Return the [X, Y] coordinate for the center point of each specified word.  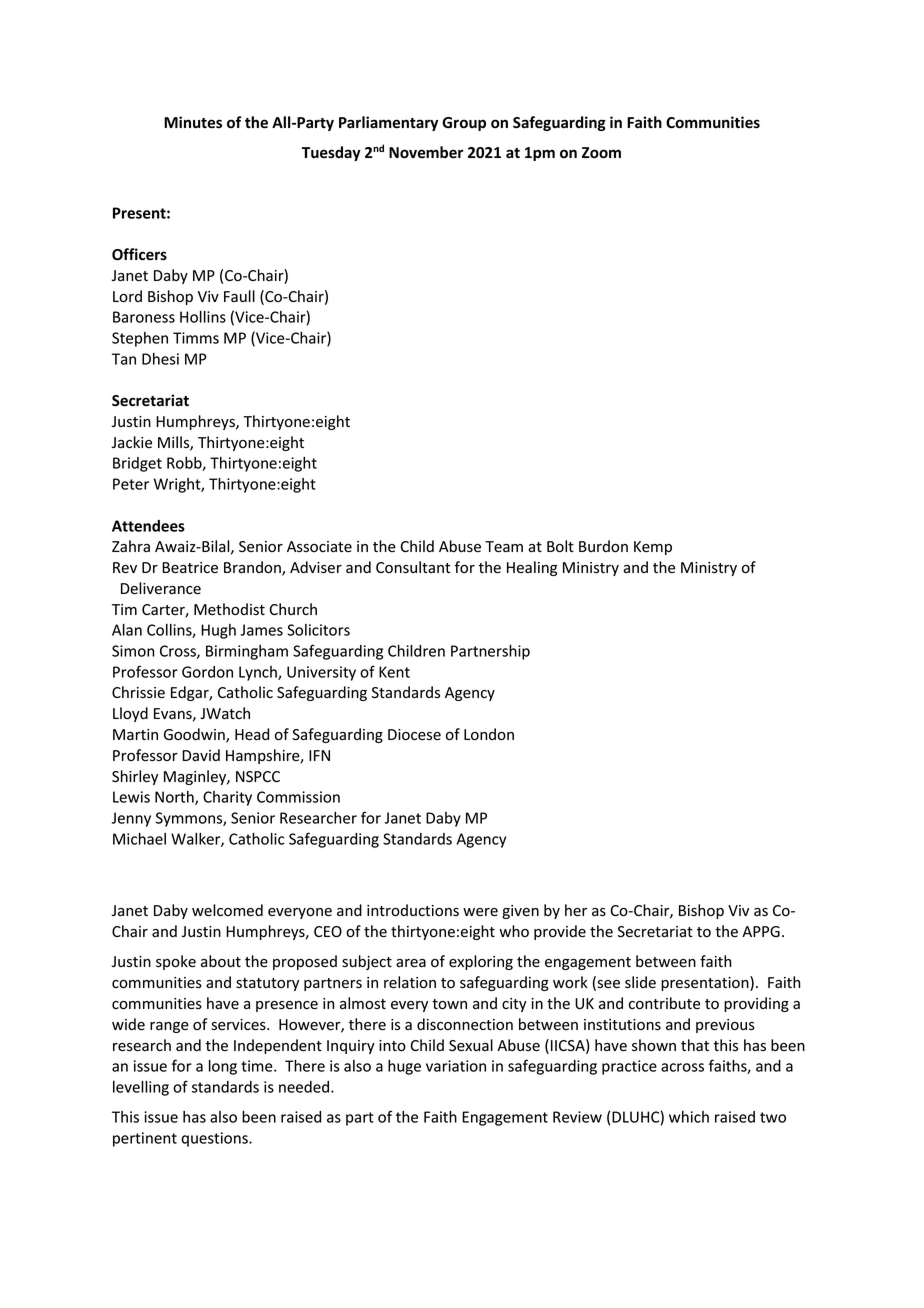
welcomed [227, 910]
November [426, 152]
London [489, 734]
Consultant [413, 567]
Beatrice [190, 568]
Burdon [603, 546]
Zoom [601, 153]
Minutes [193, 122]
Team [504, 547]
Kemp [653, 548]
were [480, 912]
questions [215, 1139]
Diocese [414, 735]
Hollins [203, 317]
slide [640, 982]
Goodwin [195, 735]
